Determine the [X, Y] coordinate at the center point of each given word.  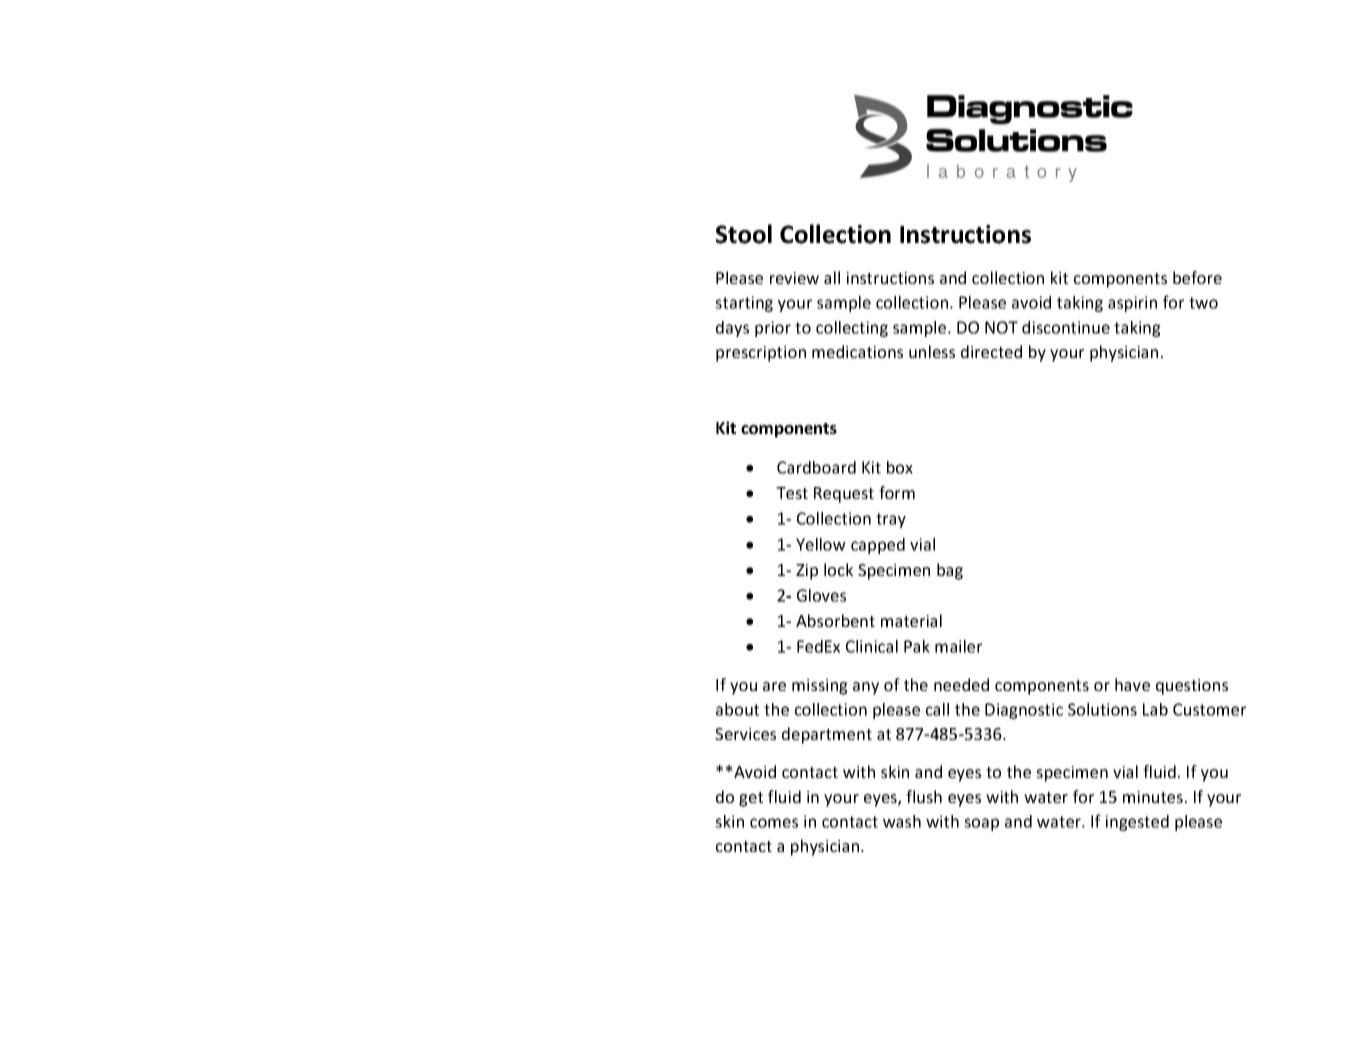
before [1197, 277]
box [900, 467]
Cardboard [816, 467]
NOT [1001, 327]
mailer [958, 646]
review [794, 278]
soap [981, 824]
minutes [1153, 797]
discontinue [1066, 327]
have [1132, 684]
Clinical [872, 646]
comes [774, 823]
